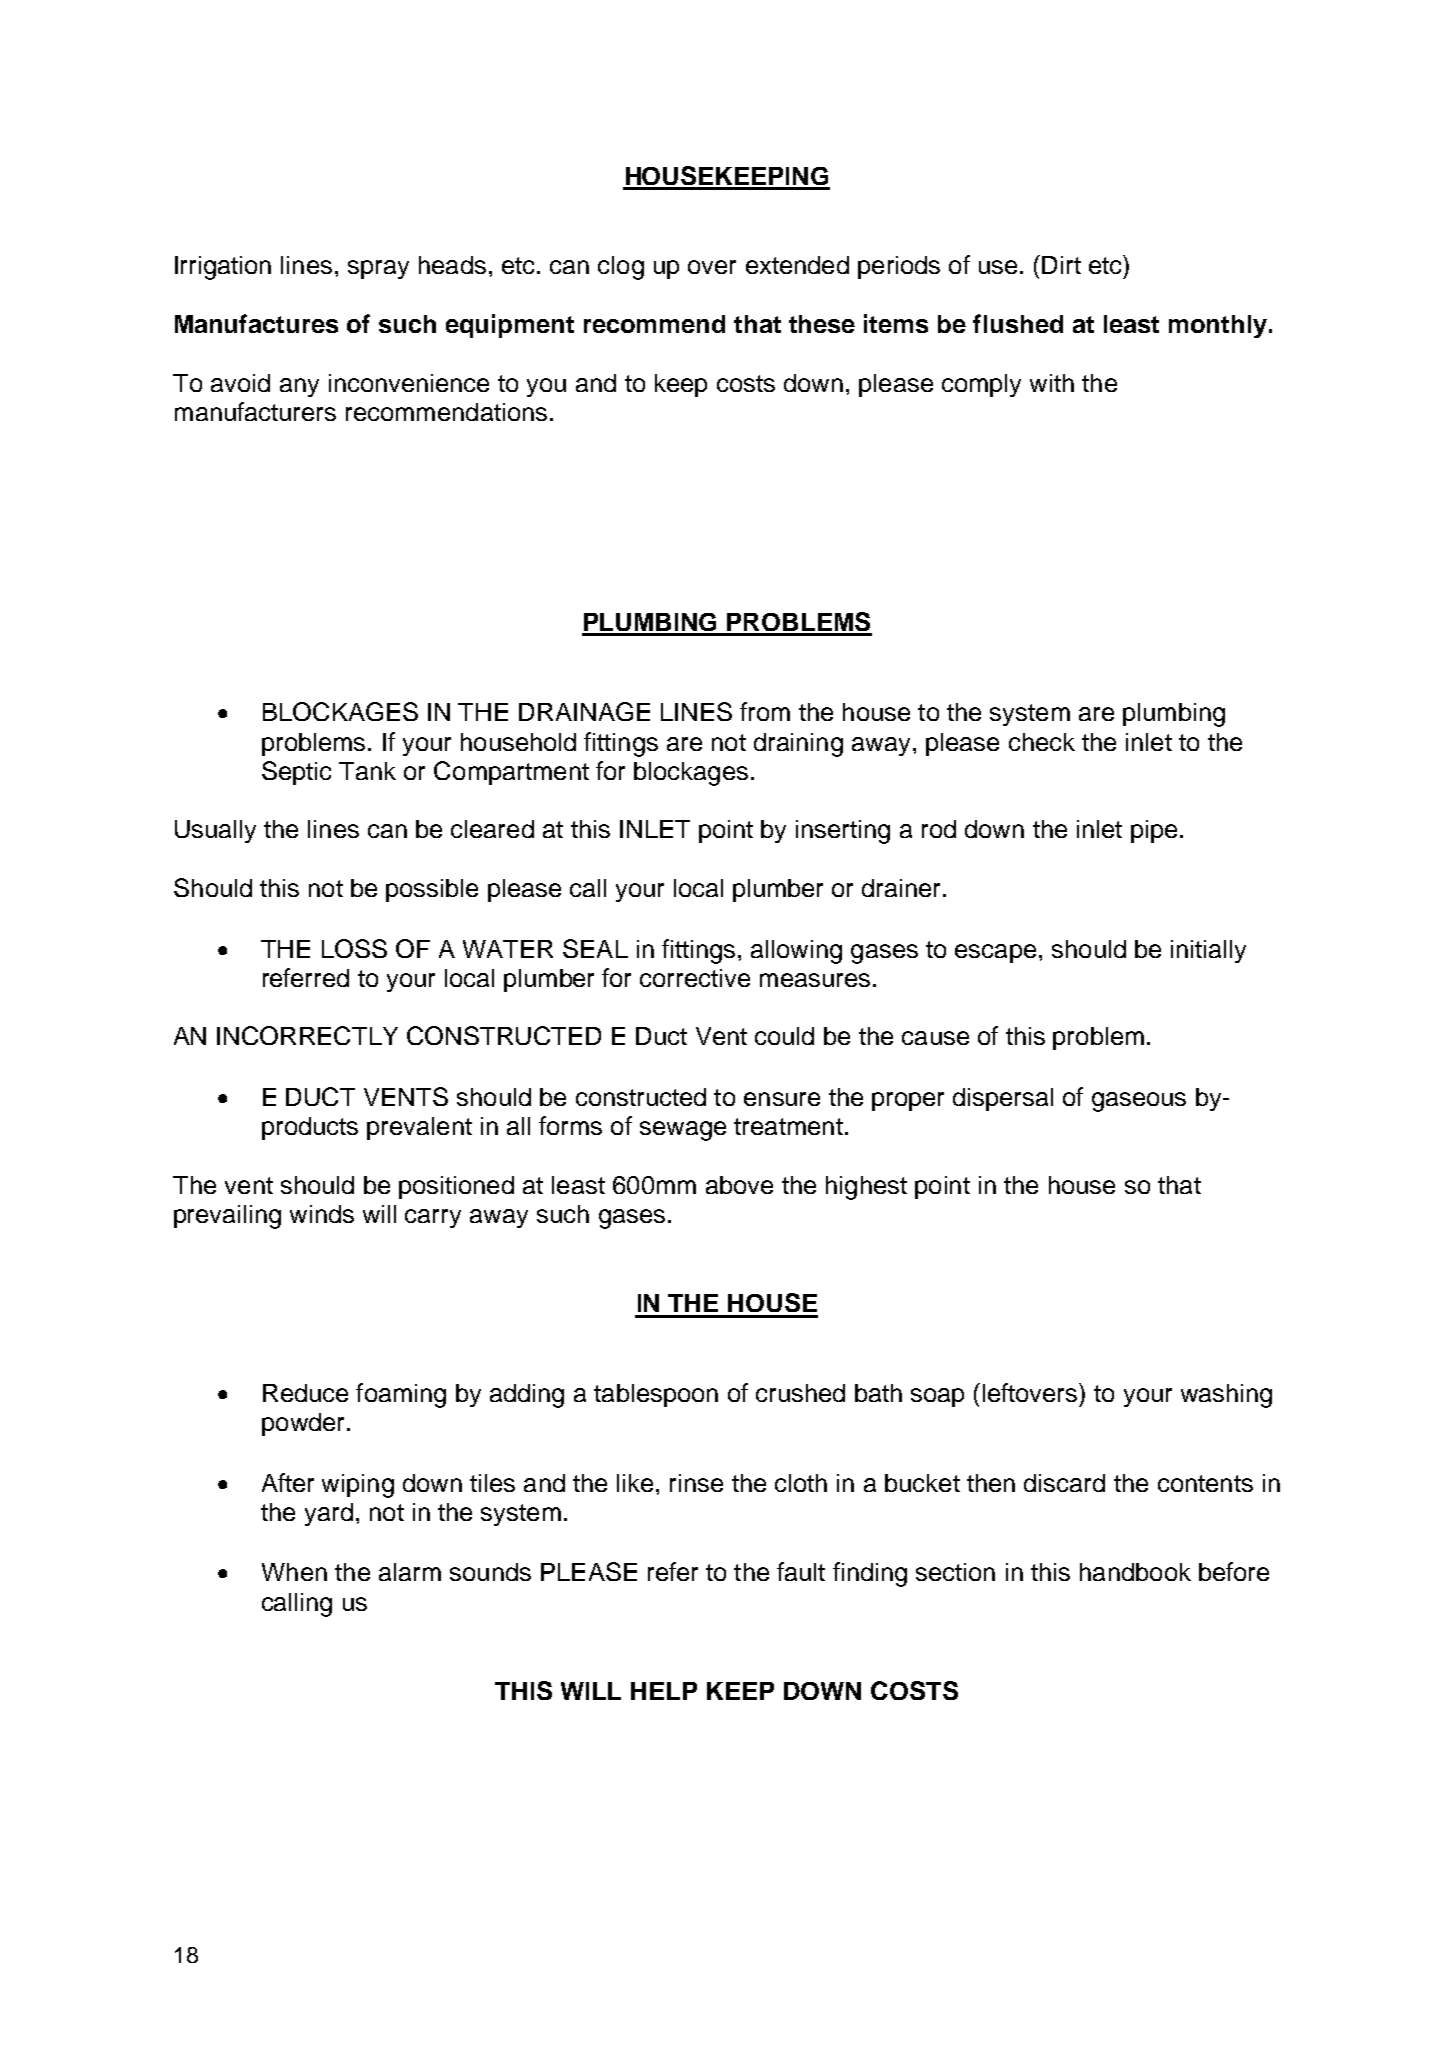 The image size is (1453, 2056). Describe the element at coordinates (1061, 265) in the image. I see `Dirt` at that location.
